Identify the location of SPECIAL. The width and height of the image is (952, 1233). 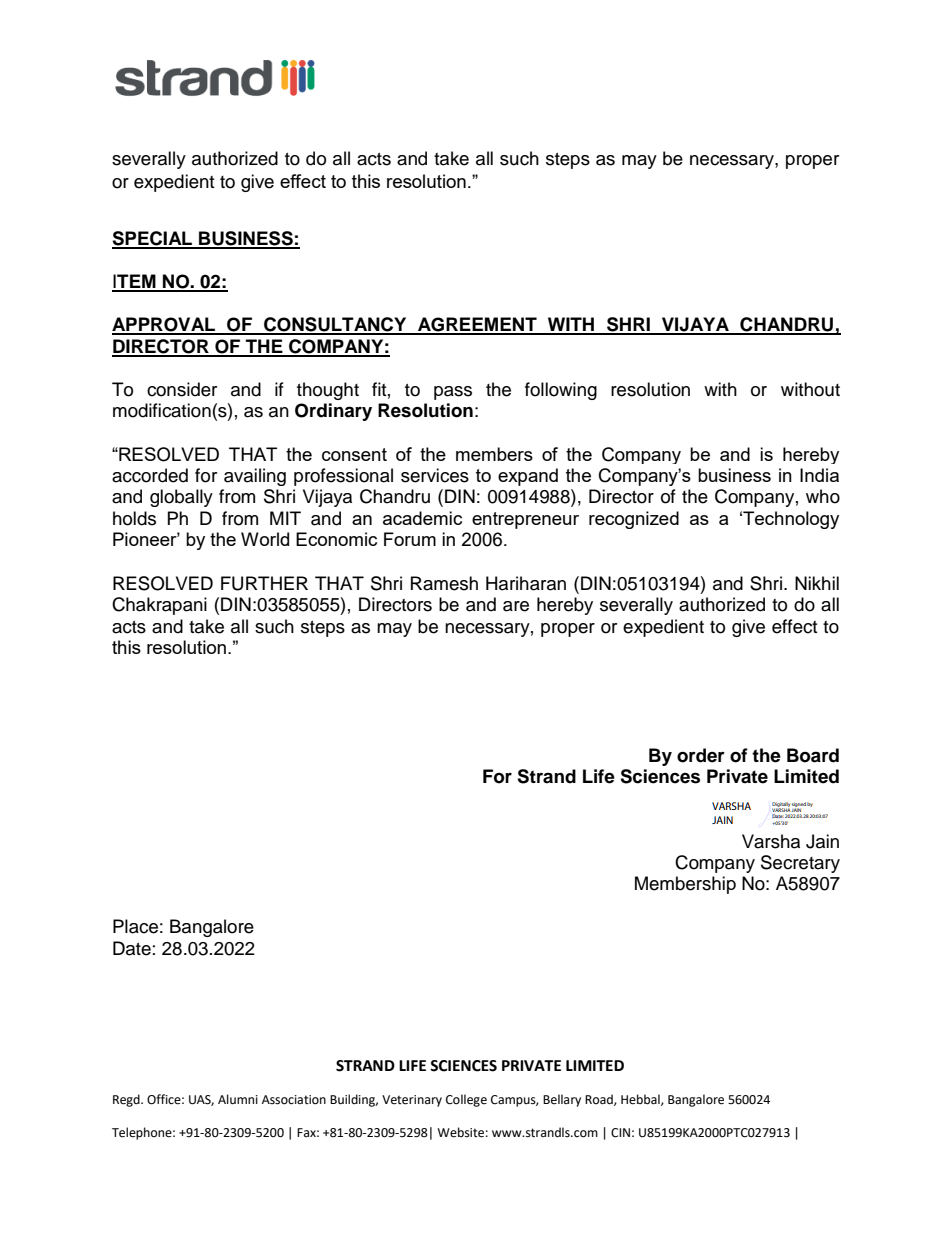
(153, 239).
